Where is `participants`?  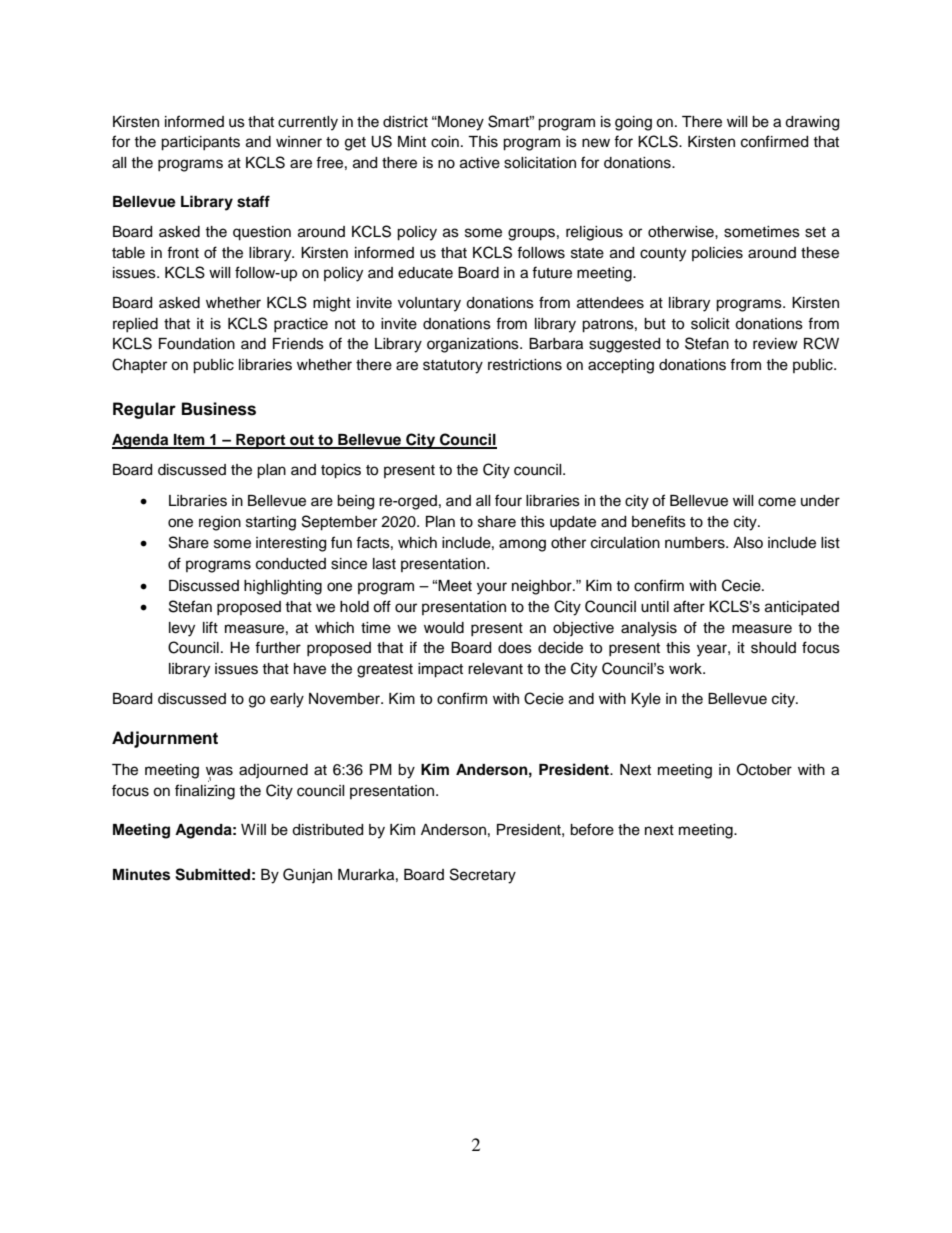 participants is located at coordinates (200, 143).
